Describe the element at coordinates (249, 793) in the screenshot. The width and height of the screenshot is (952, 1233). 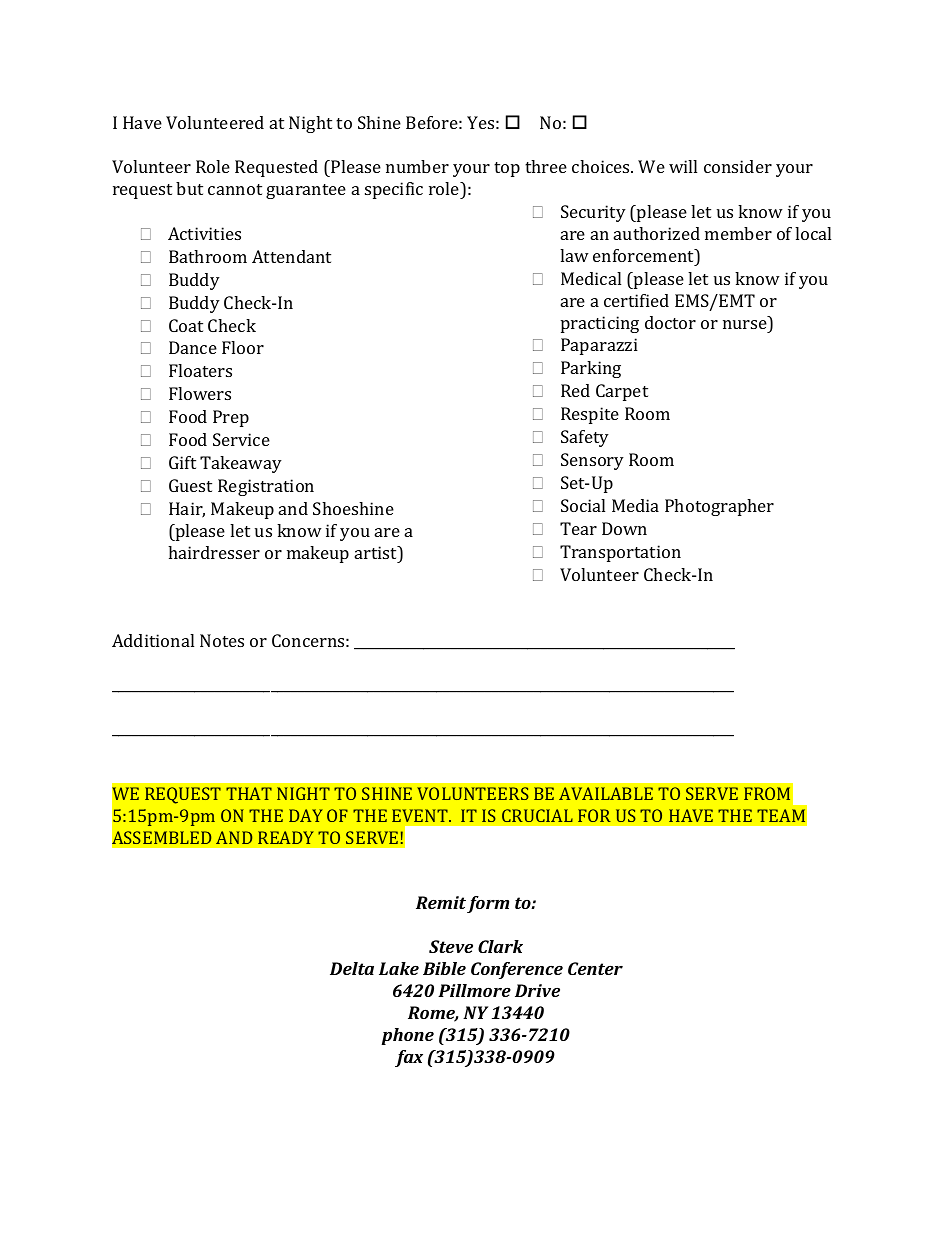
I see `THAT` at that location.
